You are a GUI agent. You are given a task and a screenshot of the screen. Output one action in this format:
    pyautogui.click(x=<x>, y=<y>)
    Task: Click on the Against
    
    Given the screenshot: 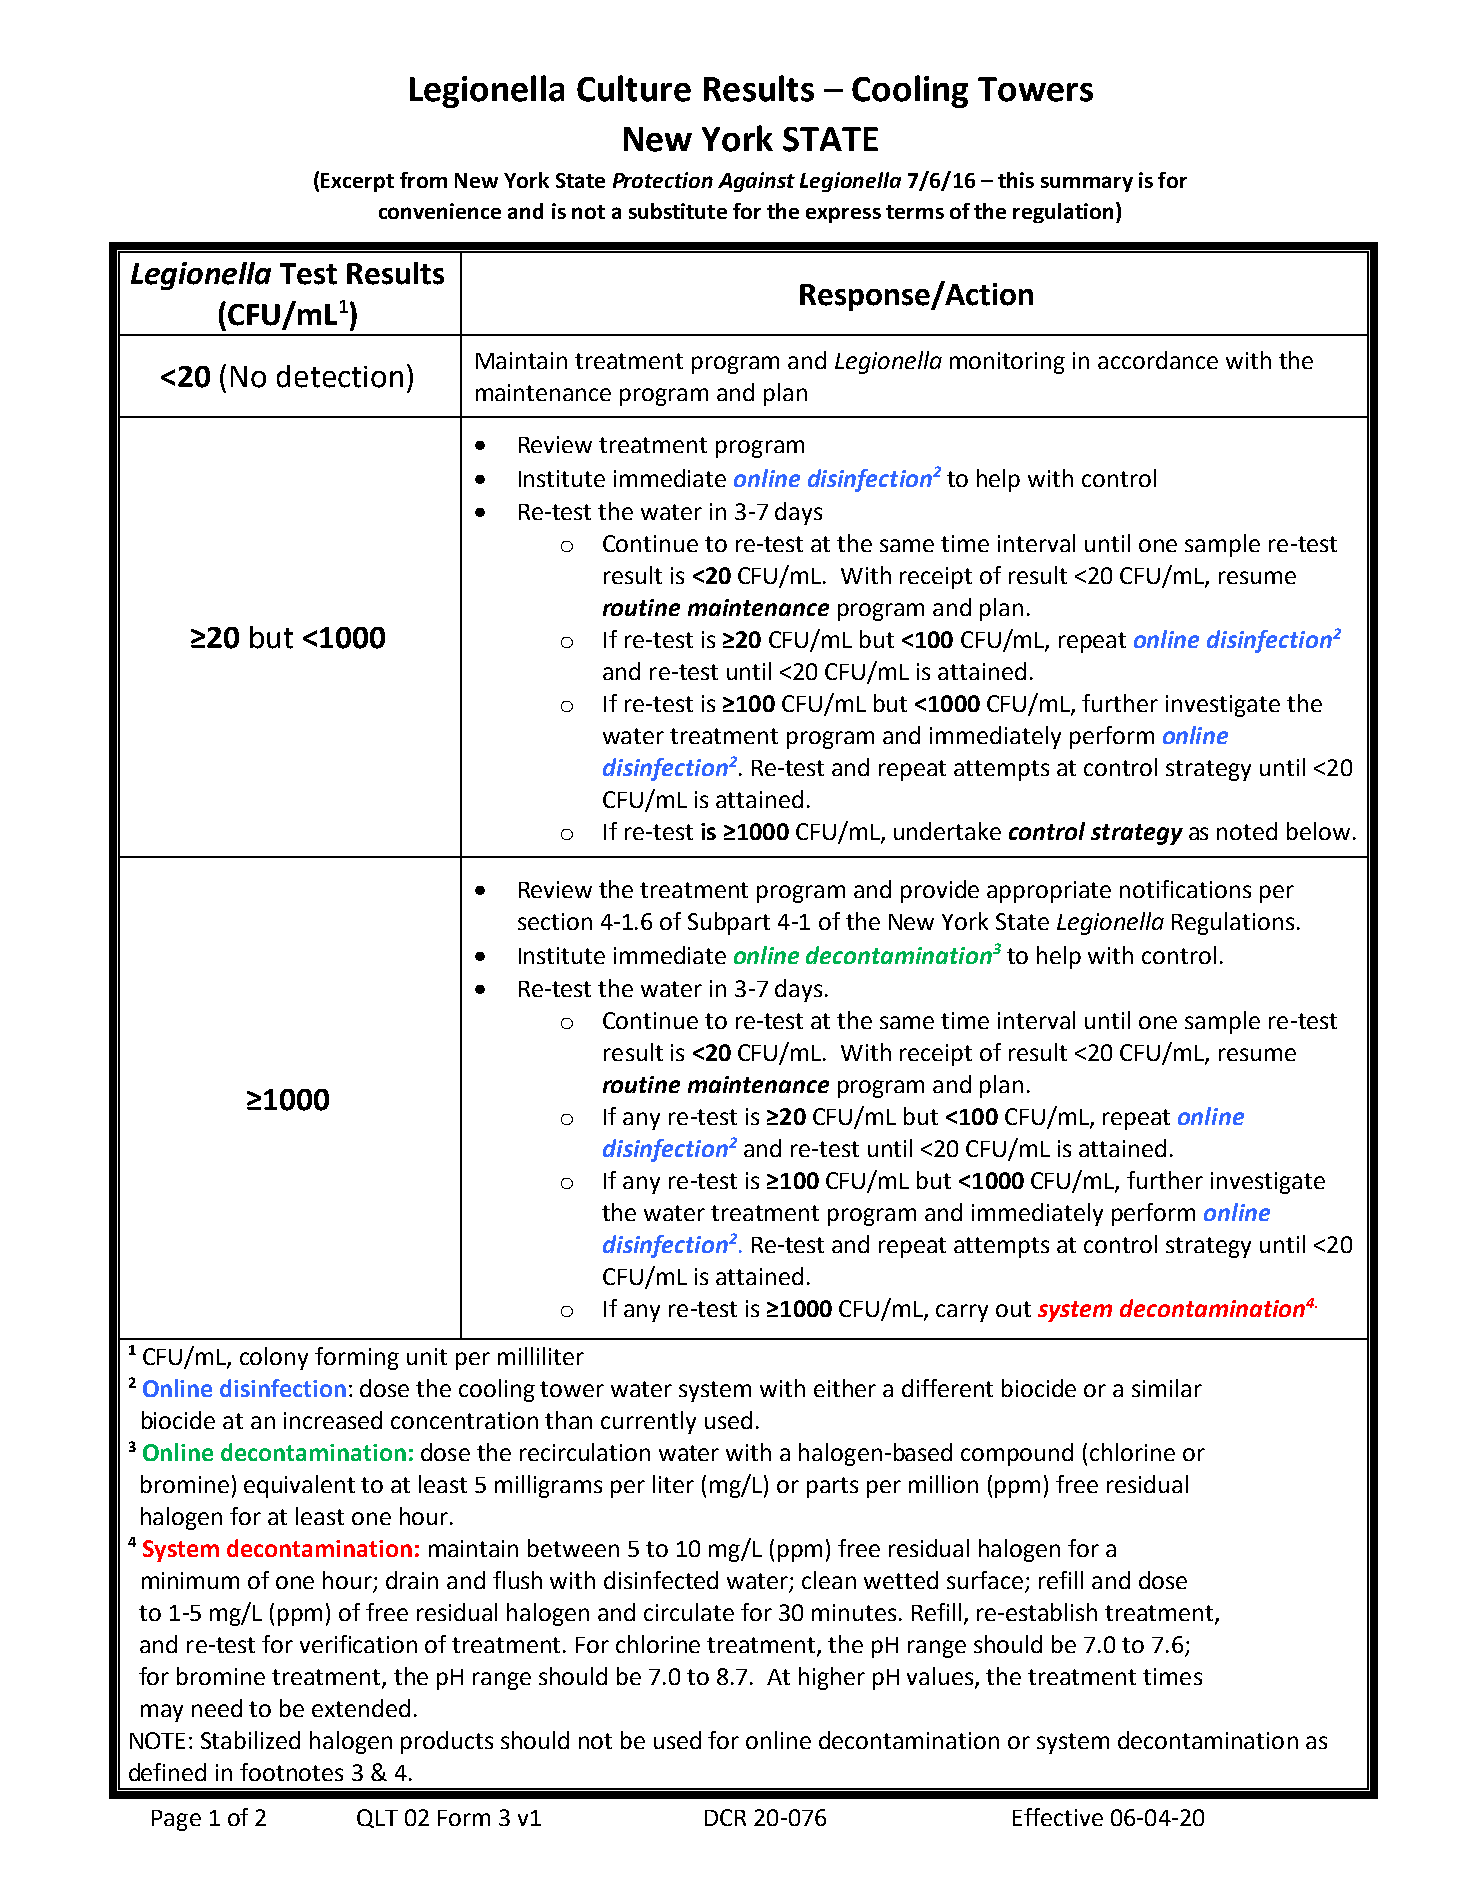 What is the action you would take?
    pyautogui.click(x=756, y=182)
